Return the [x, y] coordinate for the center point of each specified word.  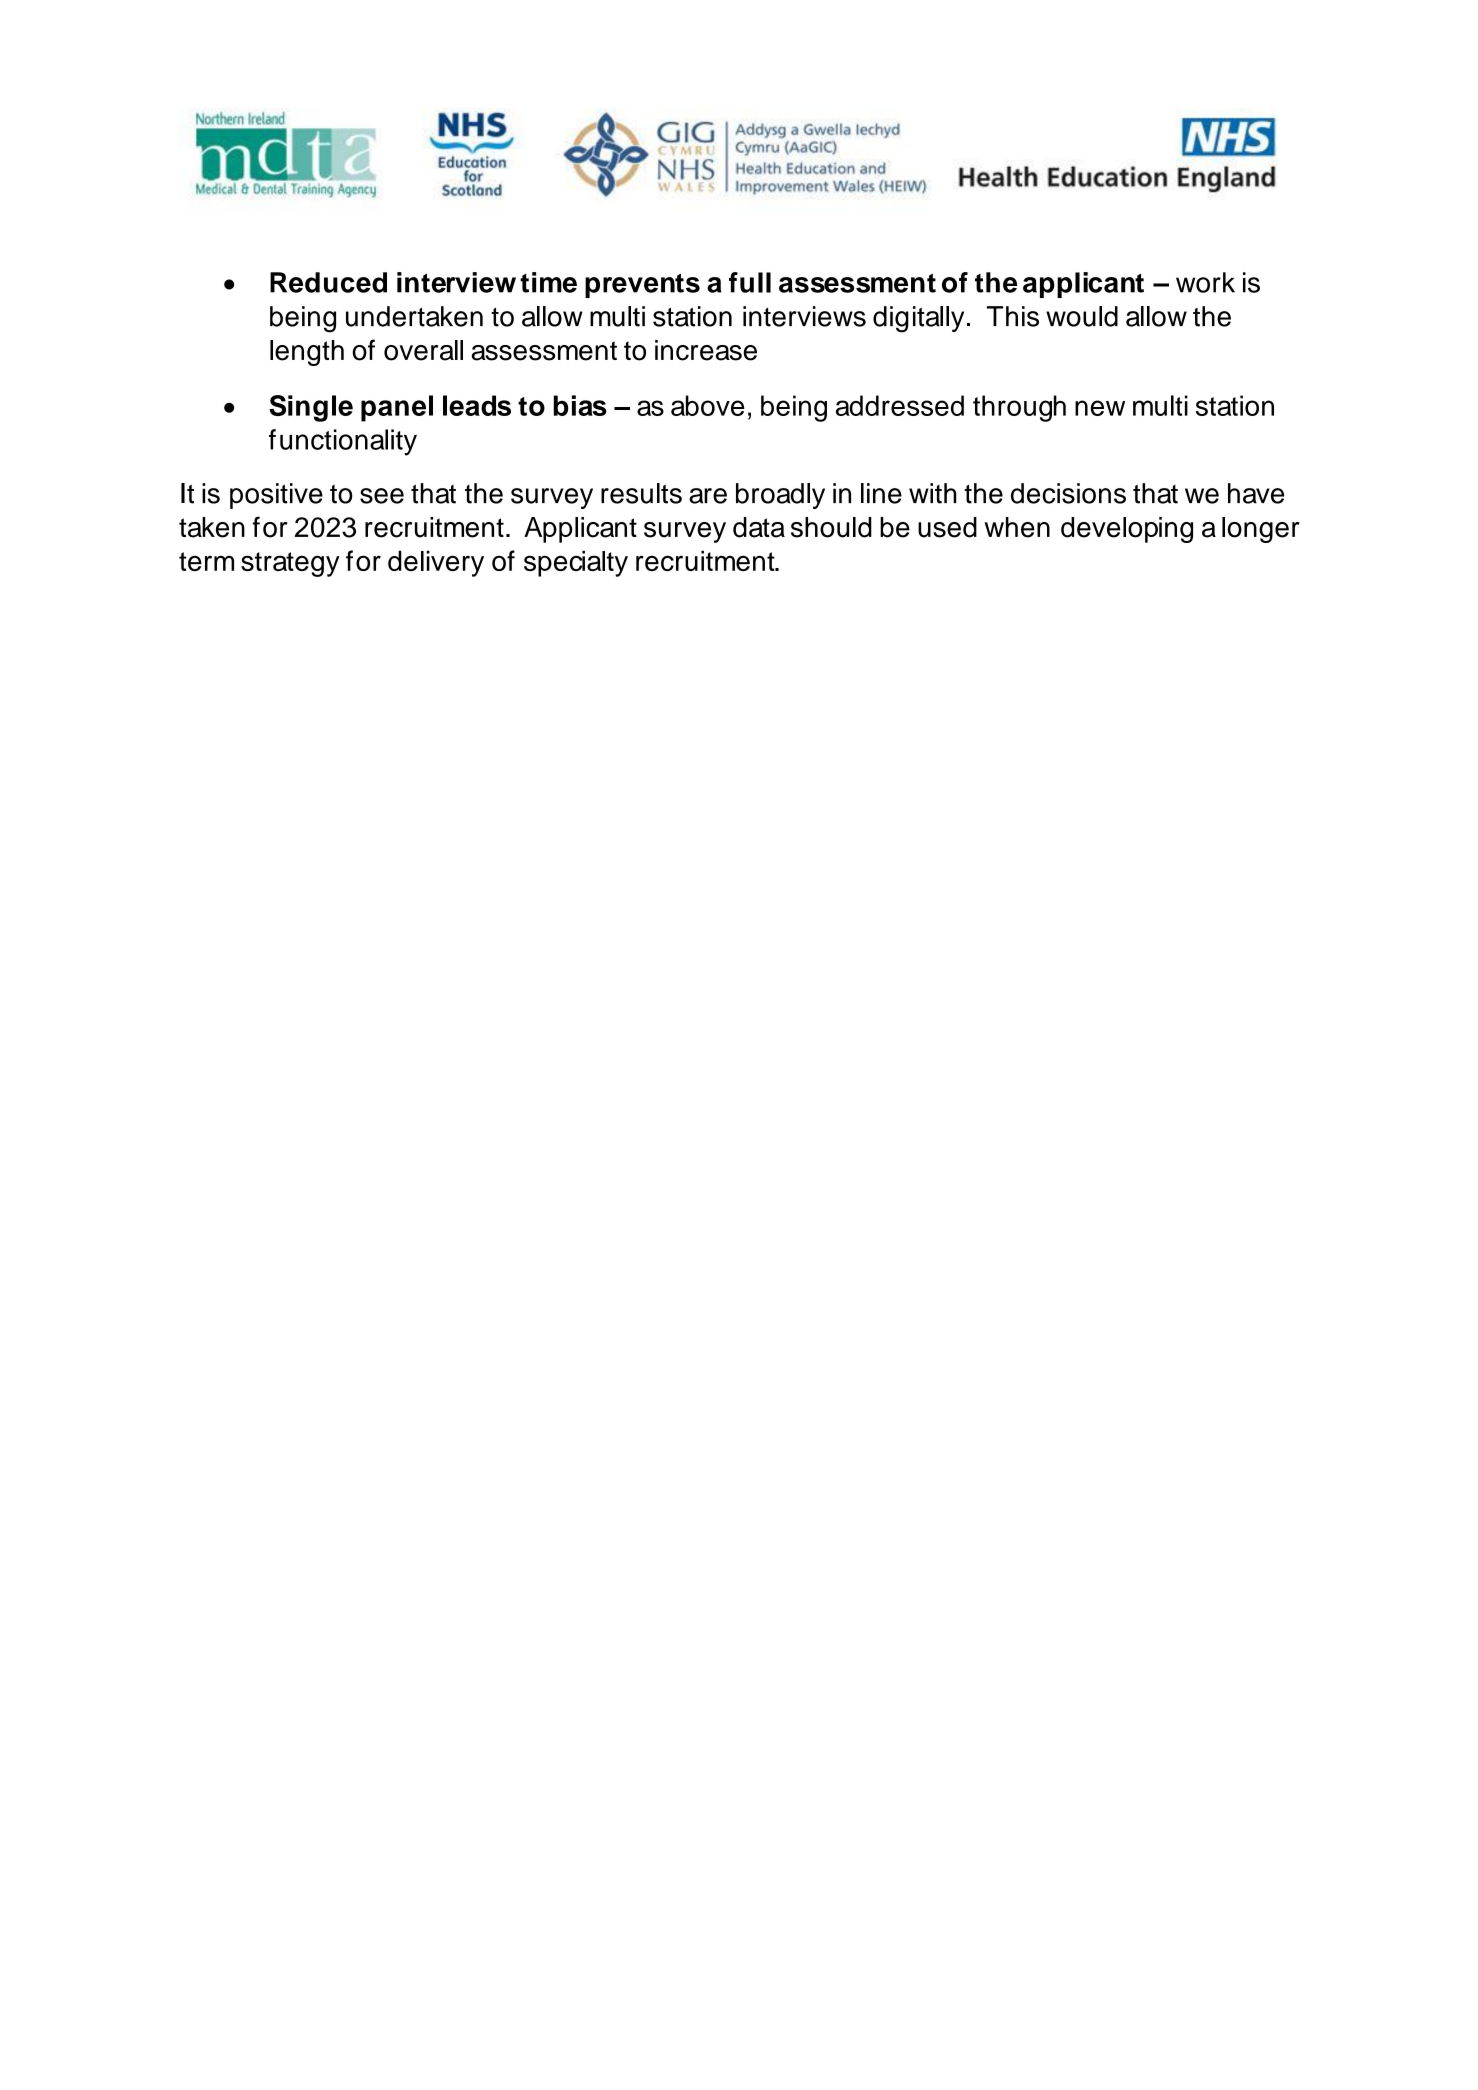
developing [1127, 530]
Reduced [328, 282]
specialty [576, 563]
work [1205, 282]
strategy [290, 564]
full [750, 282]
